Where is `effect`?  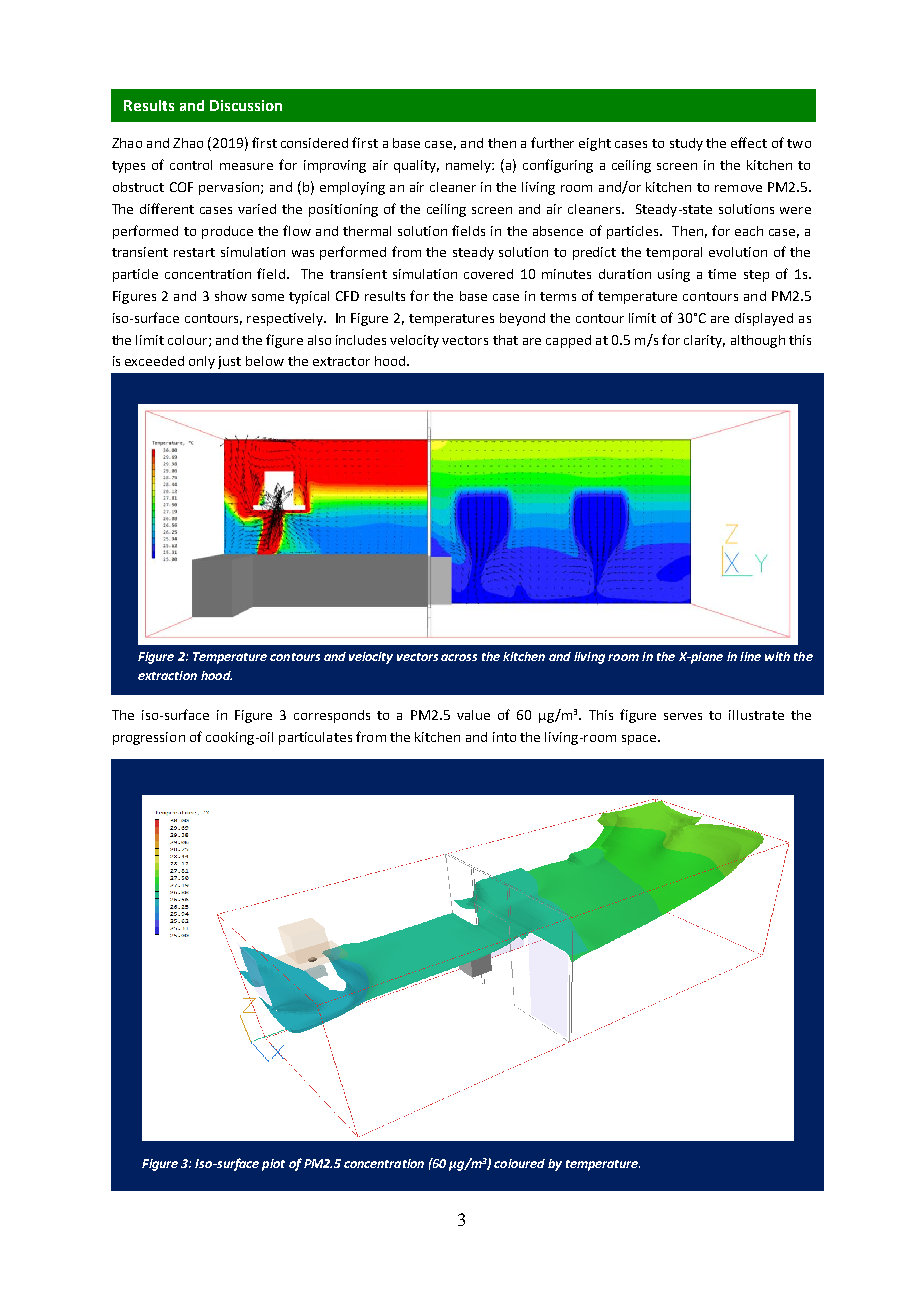
effect is located at coordinates (749, 142).
